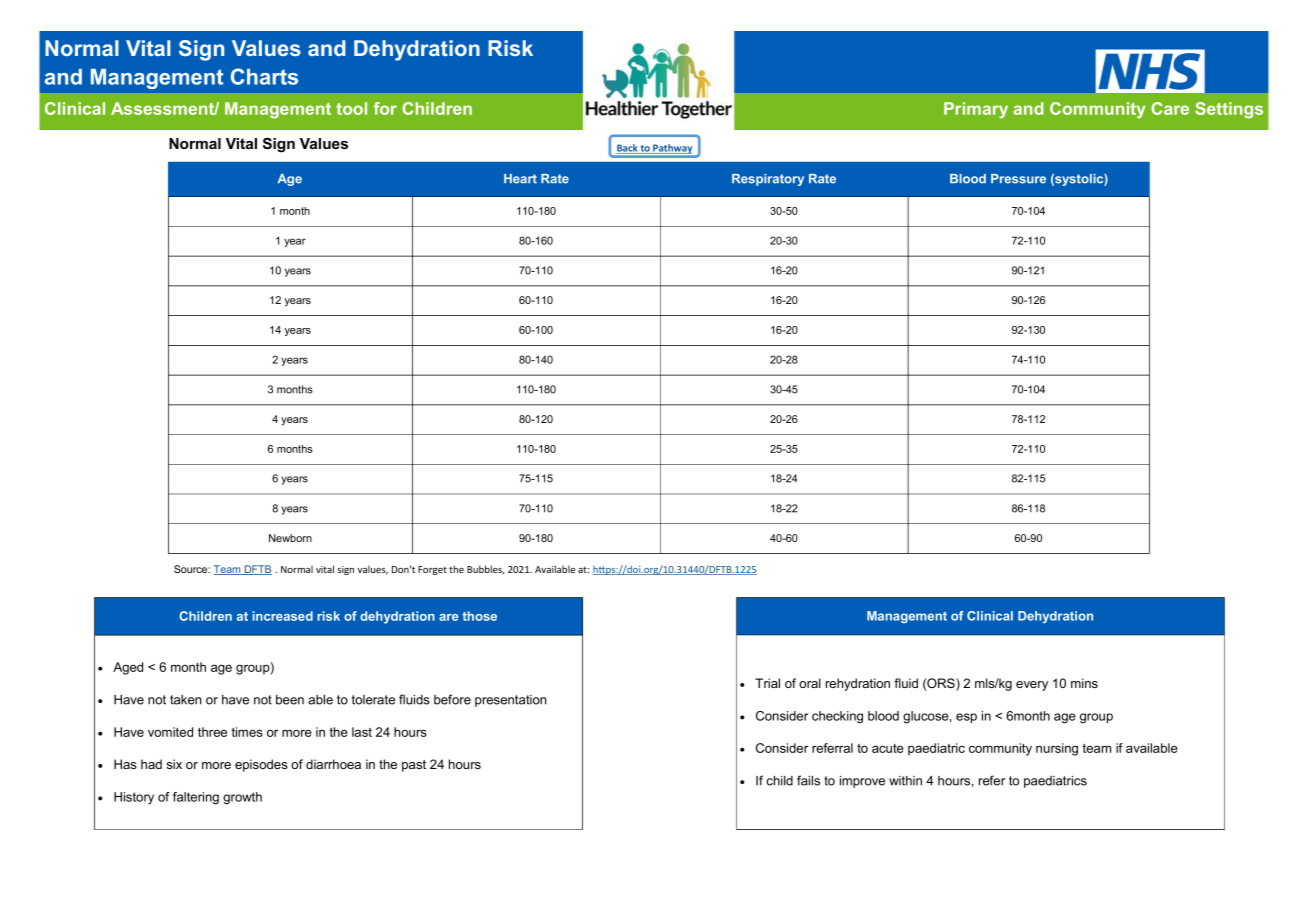 Image resolution: width=1308 pixels, height=924 pixels. What do you see at coordinates (264, 76) in the screenshot?
I see `Charts` at bounding box center [264, 76].
